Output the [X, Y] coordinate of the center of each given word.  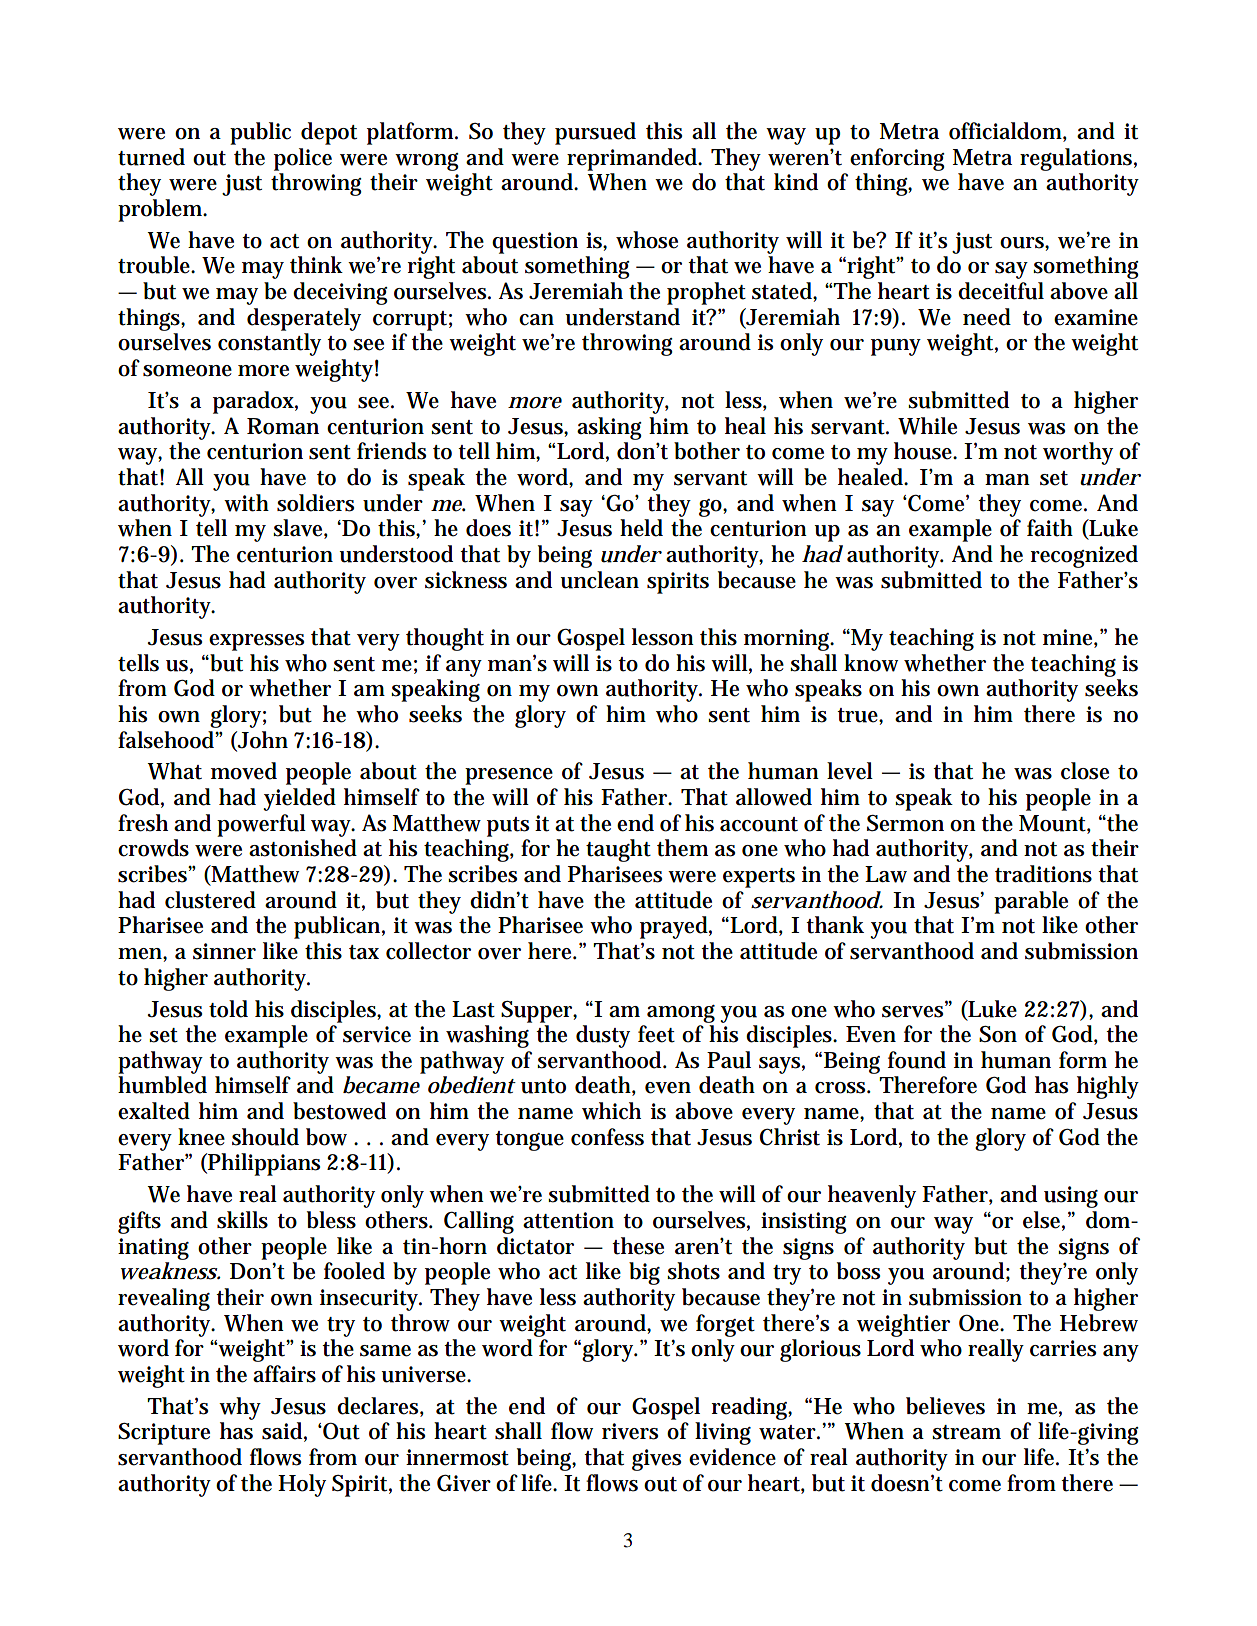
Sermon [905, 823]
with [246, 503]
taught [618, 850]
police [303, 159]
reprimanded [634, 159]
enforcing [897, 159]
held [641, 528]
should [265, 1137]
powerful [261, 825]
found [917, 1060]
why [240, 1408]
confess [607, 1137]
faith [1050, 528]
